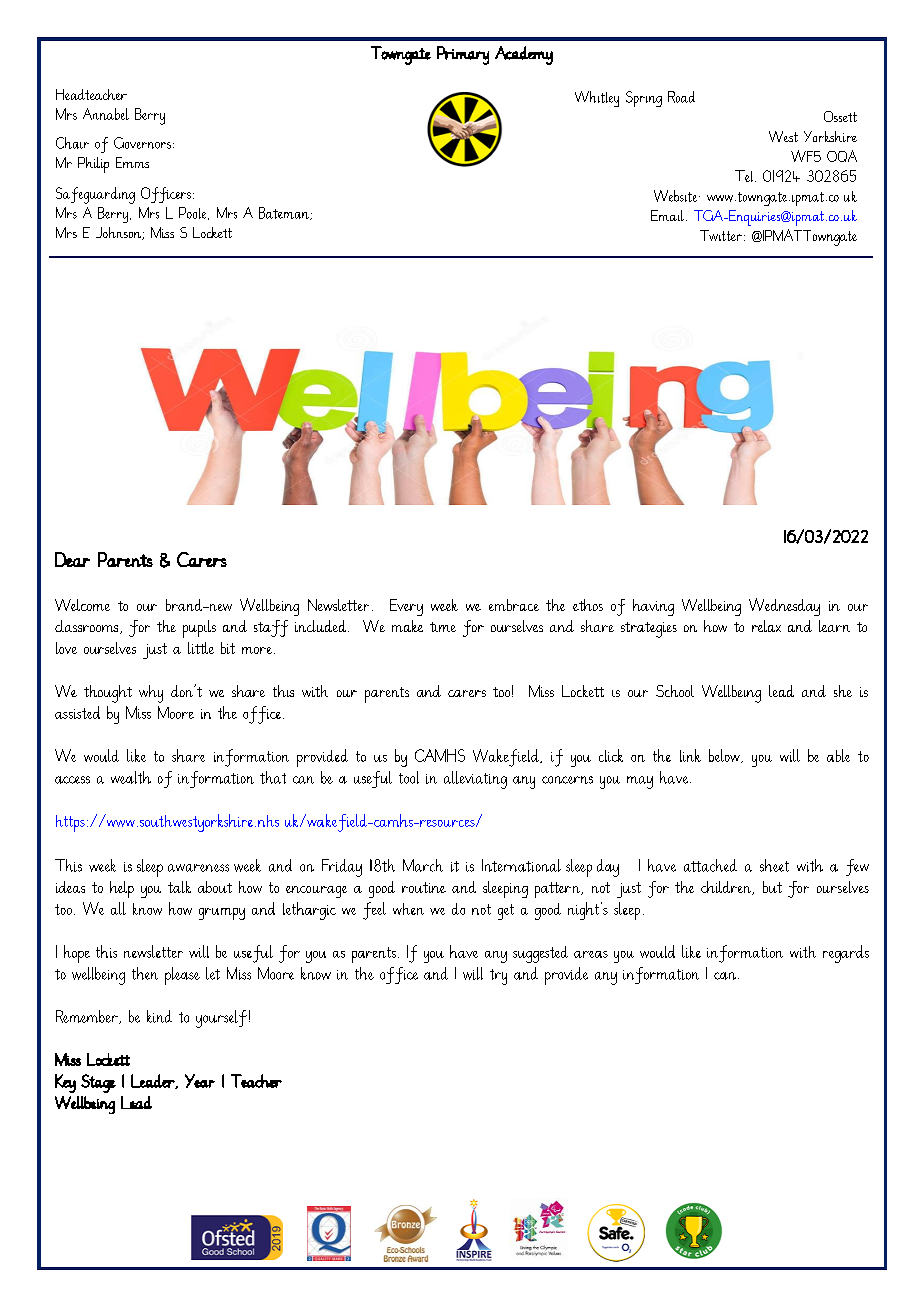 Image resolution: width=924 pixels, height=1307 pixels. What do you see at coordinates (151, 694) in the page?
I see `why` at bounding box center [151, 694].
